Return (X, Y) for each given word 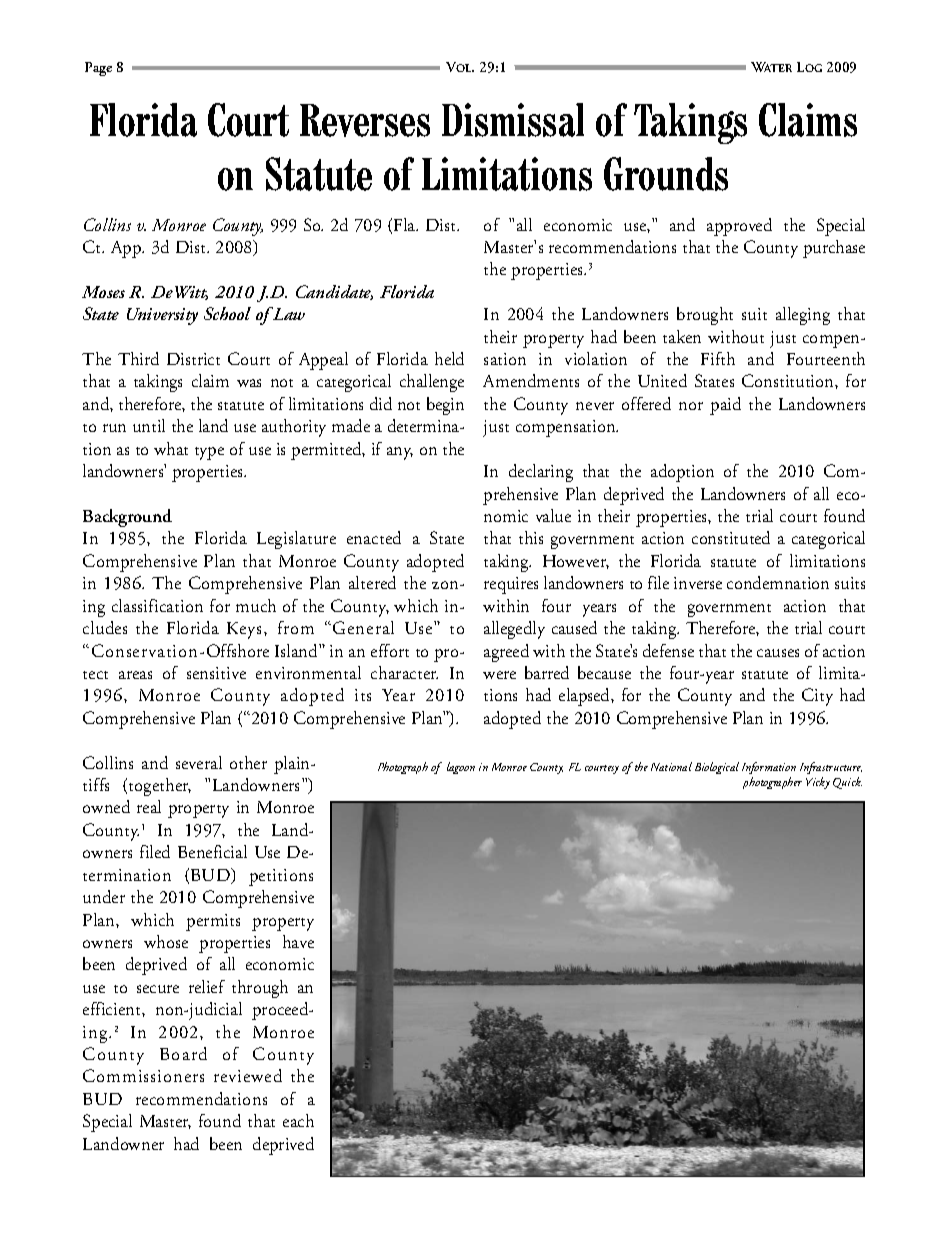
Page (98, 69)
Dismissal (513, 120)
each (298, 1120)
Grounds (666, 174)
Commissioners (143, 1075)
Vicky (818, 783)
